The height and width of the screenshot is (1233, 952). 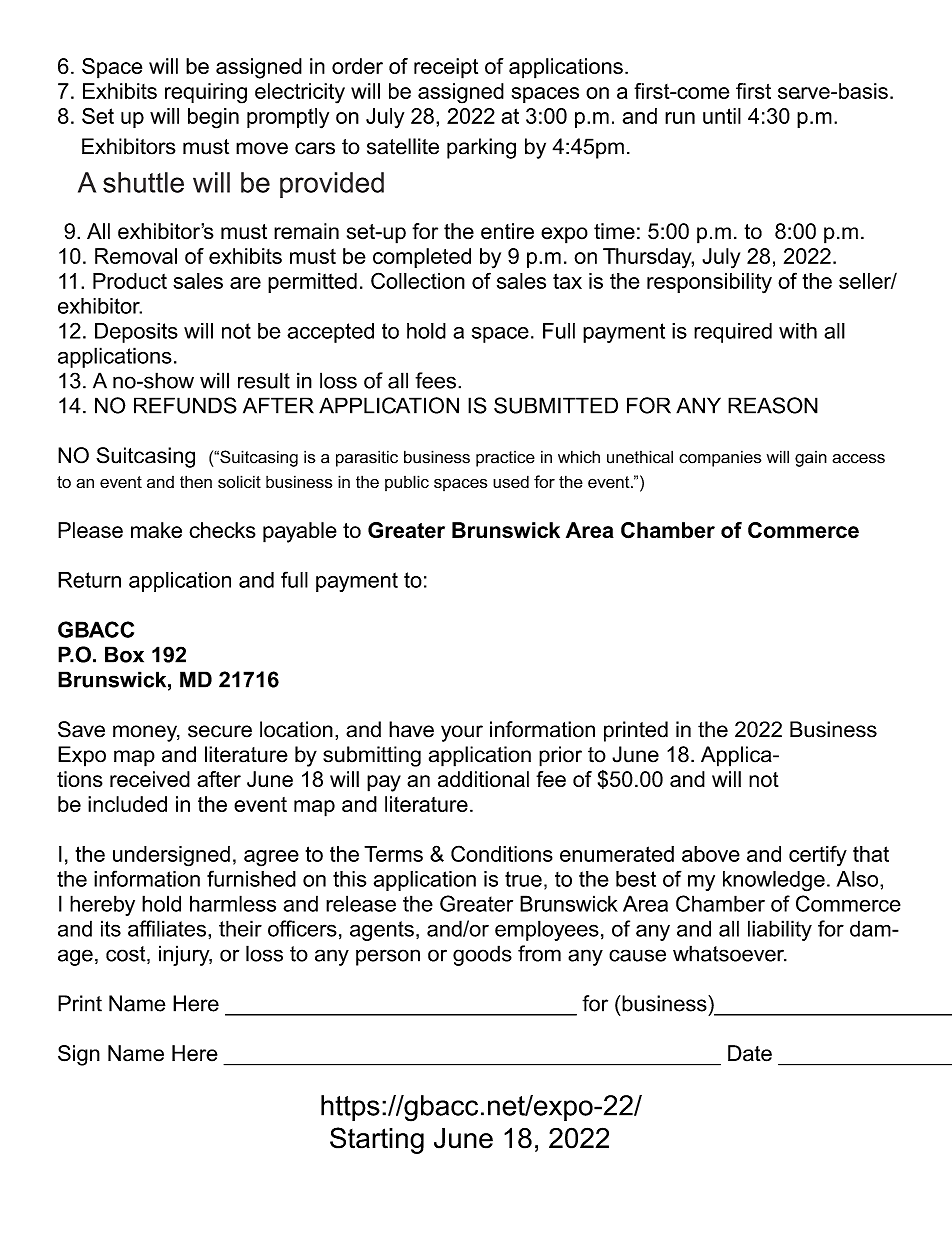 What do you see at coordinates (146, 733) in the screenshot?
I see `money` at bounding box center [146, 733].
